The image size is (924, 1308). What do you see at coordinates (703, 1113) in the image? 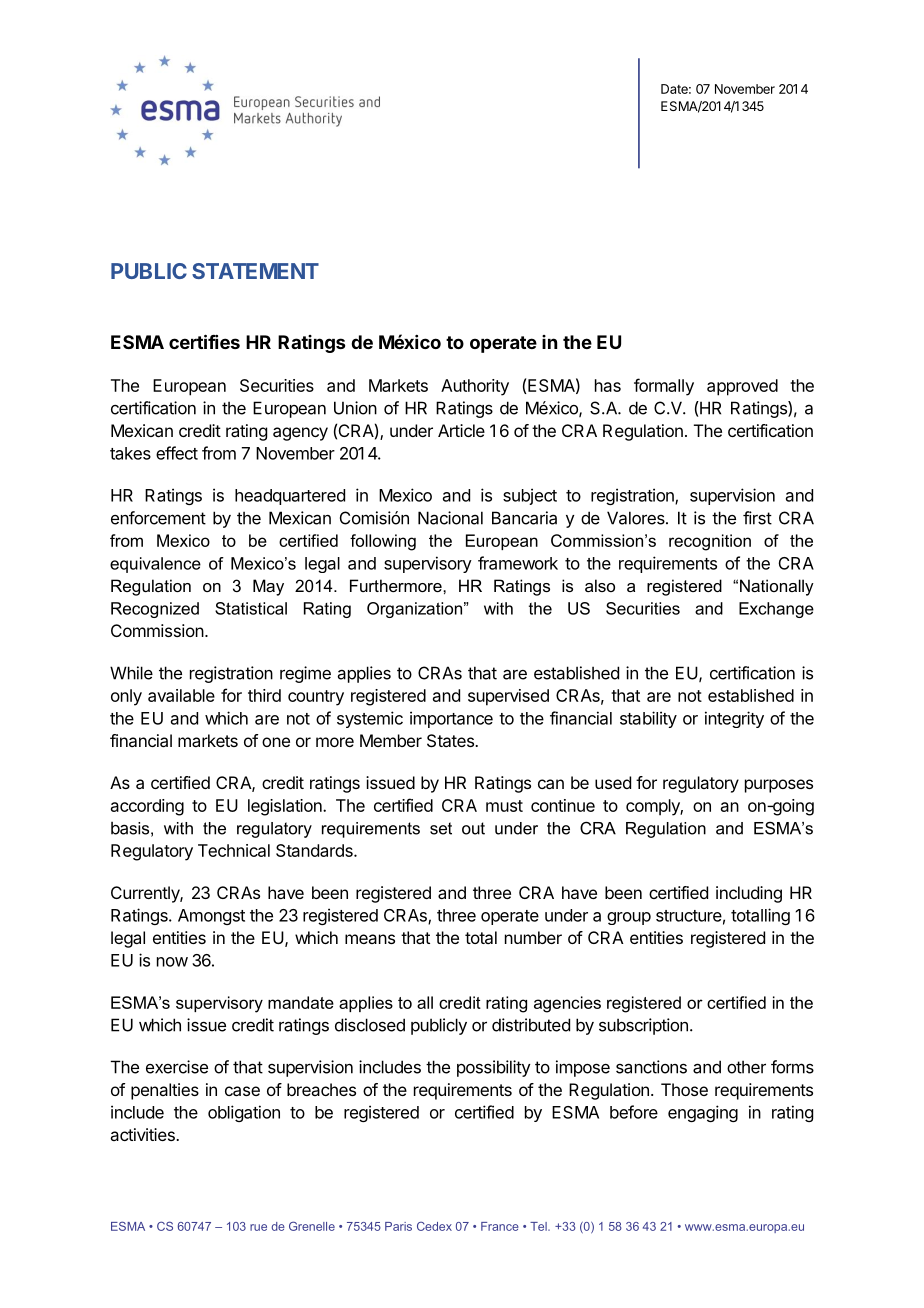
I see `engaging` at bounding box center [703, 1113].
